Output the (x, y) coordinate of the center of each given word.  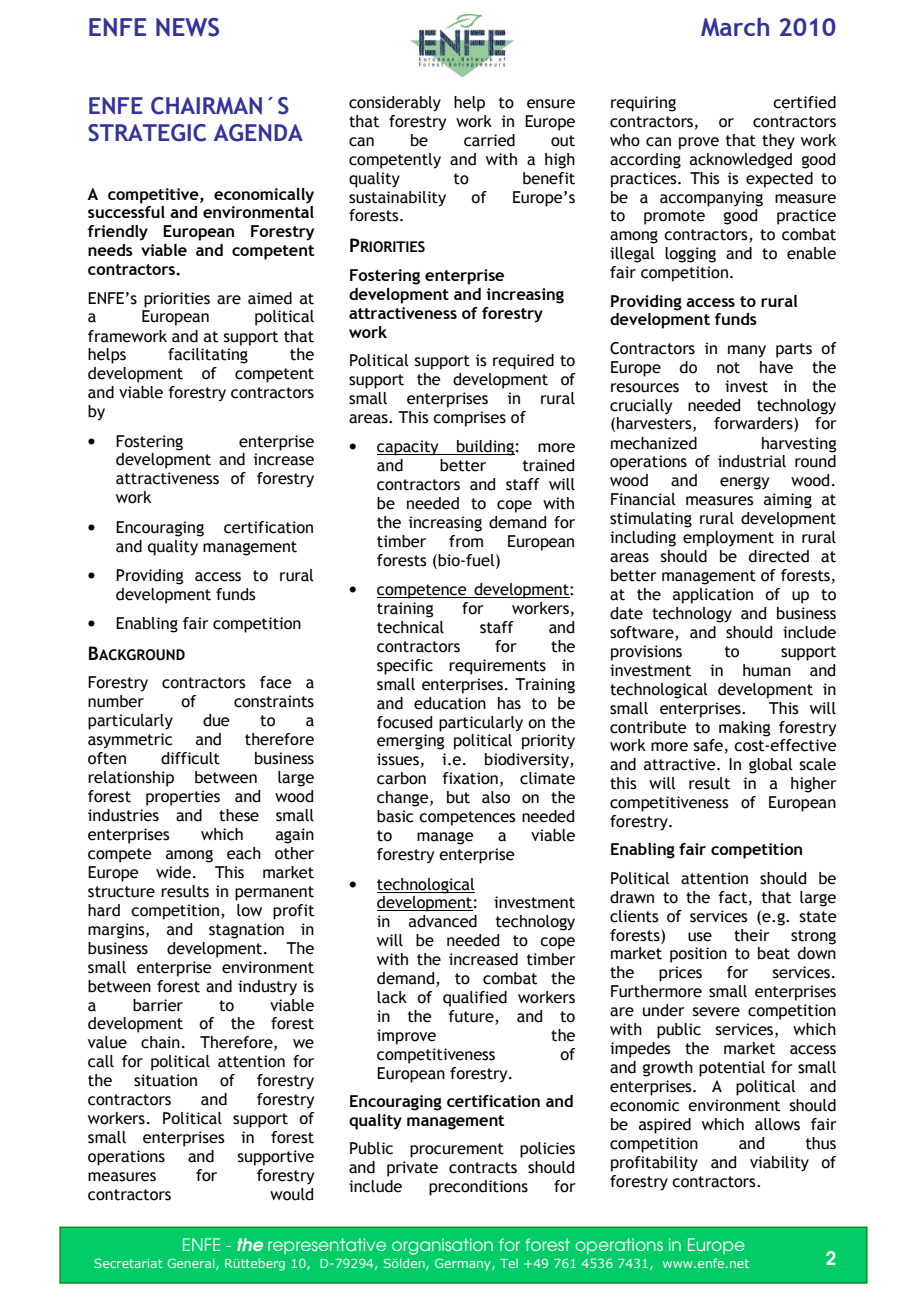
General (192, 1264)
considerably (395, 104)
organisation (442, 1246)
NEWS (187, 27)
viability (779, 1164)
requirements (497, 667)
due (216, 720)
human (767, 670)
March (735, 27)
